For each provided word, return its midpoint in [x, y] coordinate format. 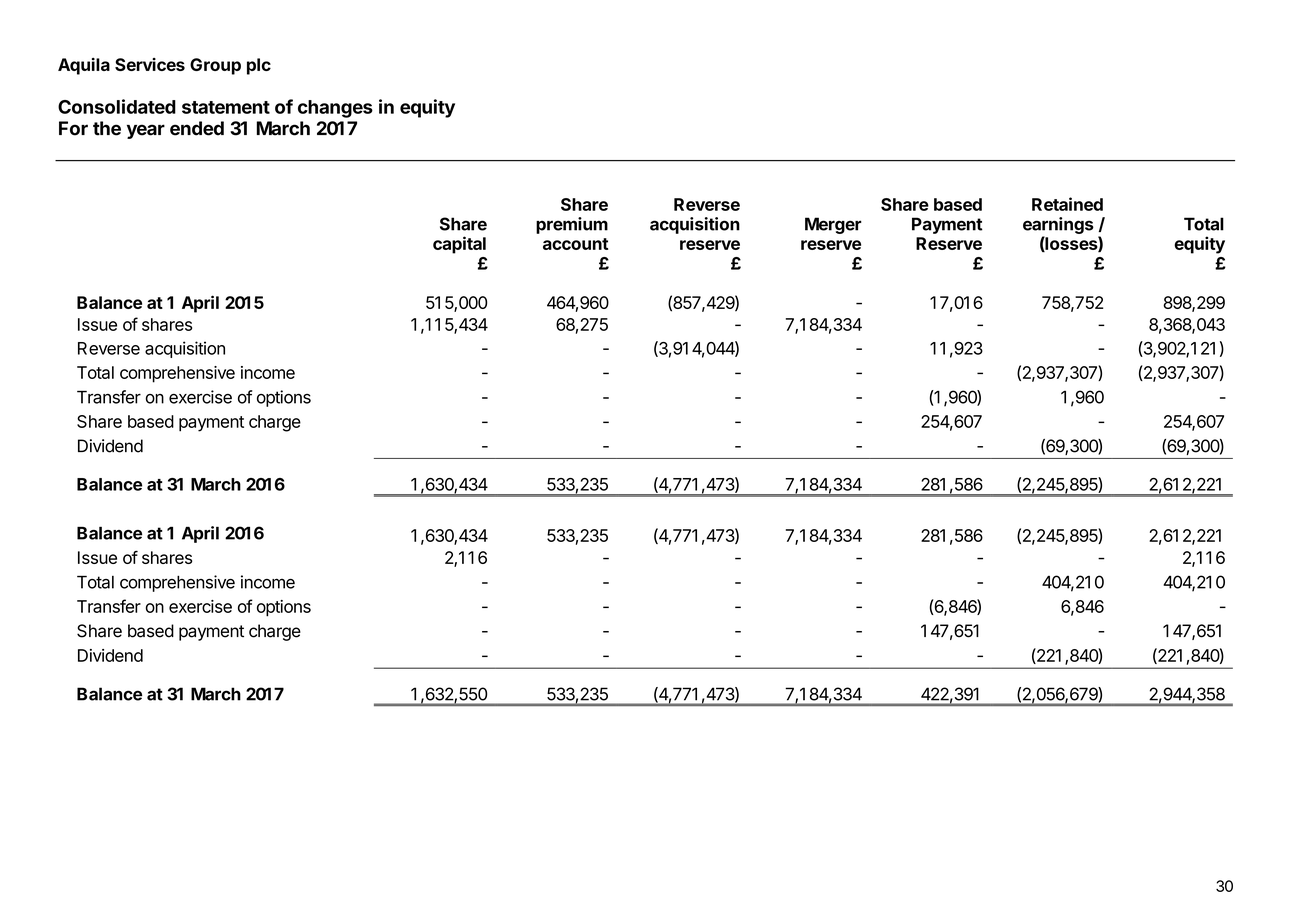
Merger [833, 225]
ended [197, 128]
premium [572, 225]
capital [459, 245]
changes [335, 109]
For [73, 128]
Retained [1067, 204]
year [146, 131]
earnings [1058, 225]
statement [226, 107]
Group [215, 66]
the [107, 128]
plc [259, 66]
